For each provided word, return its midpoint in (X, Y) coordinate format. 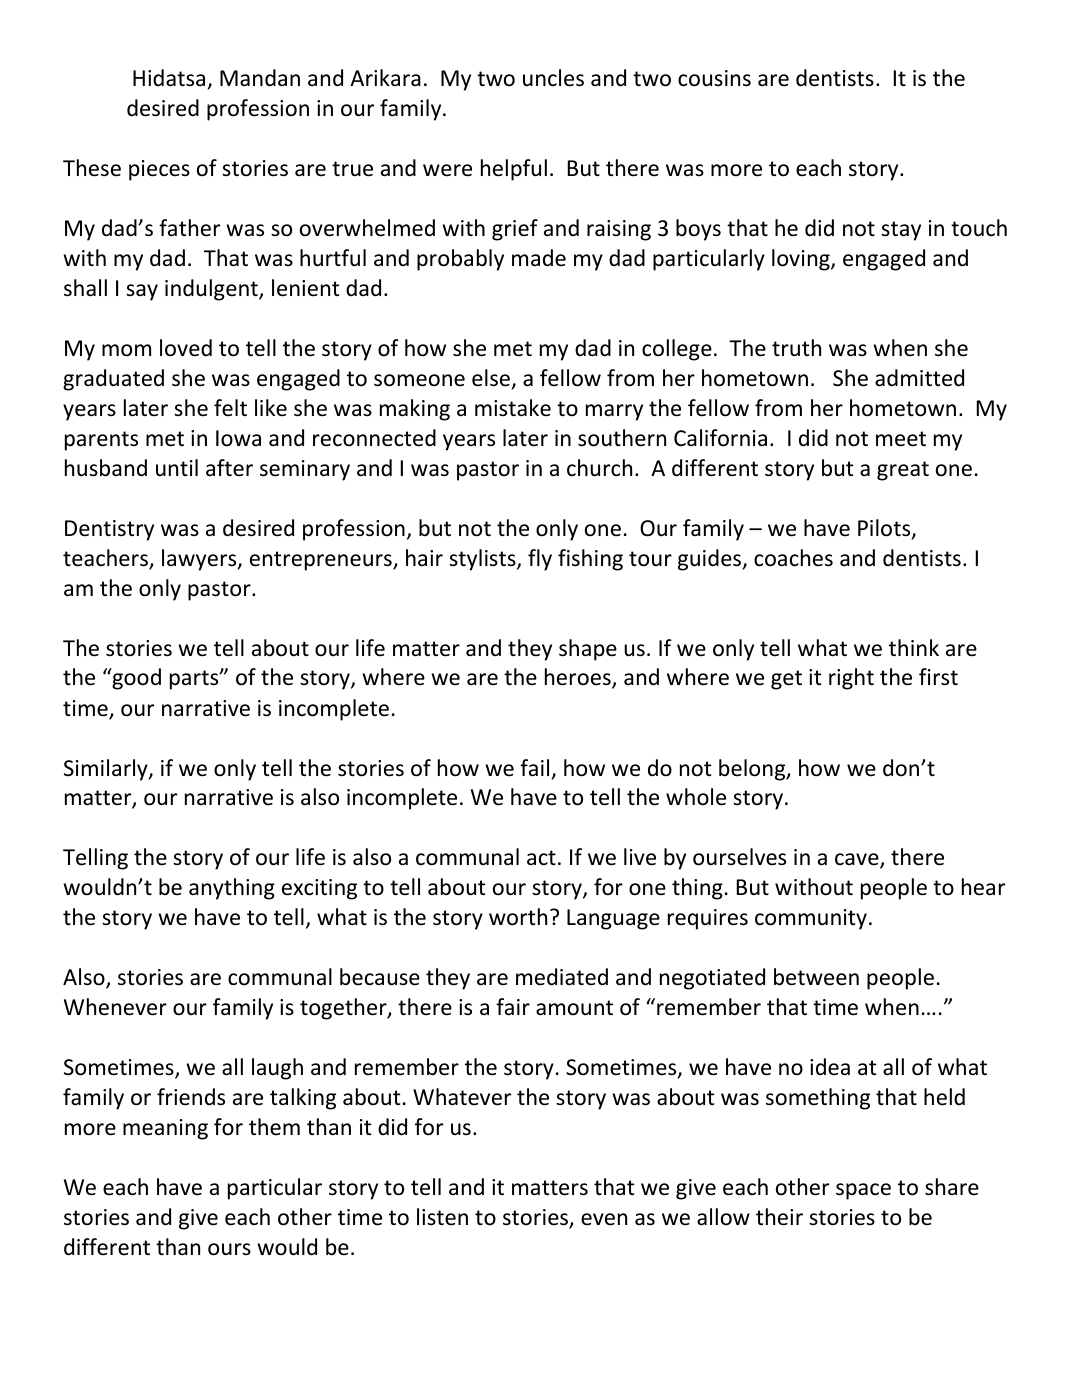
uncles (553, 78)
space (863, 1191)
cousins (714, 78)
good (135, 679)
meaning (165, 1129)
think (914, 647)
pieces (159, 170)
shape (588, 650)
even (604, 1219)
